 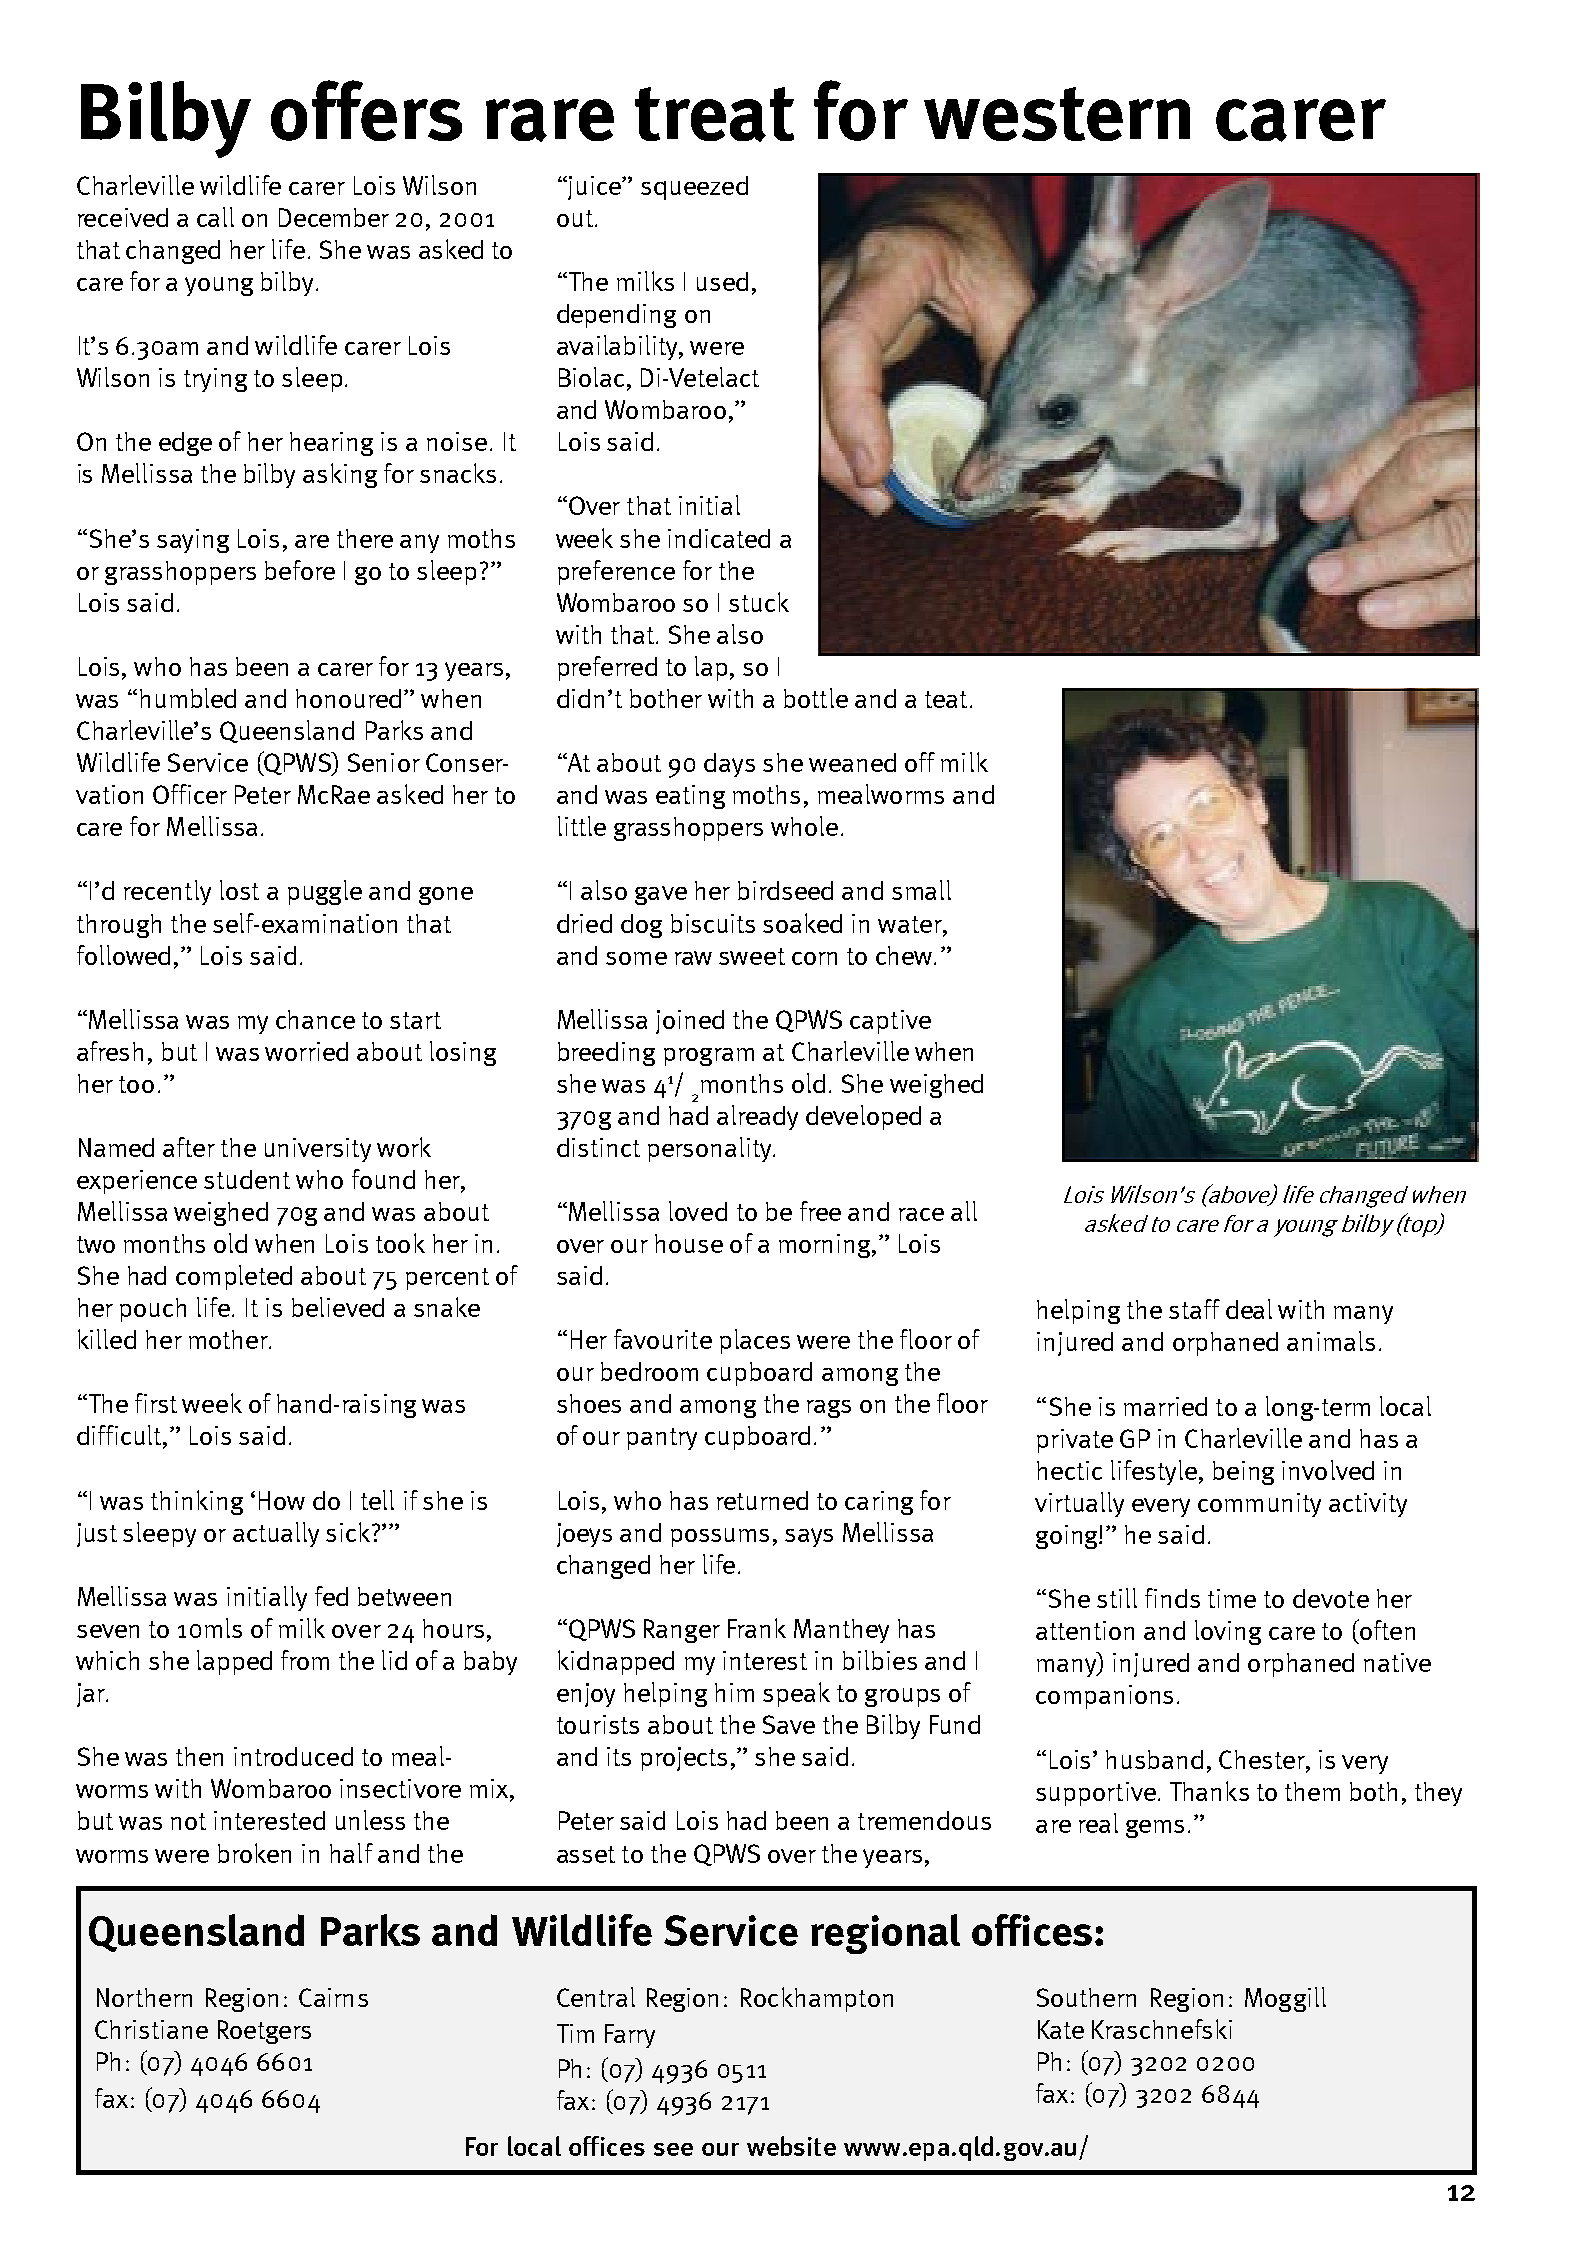 What do you see at coordinates (1243, 1473) in the screenshot?
I see `being` at bounding box center [1243, 1473].
